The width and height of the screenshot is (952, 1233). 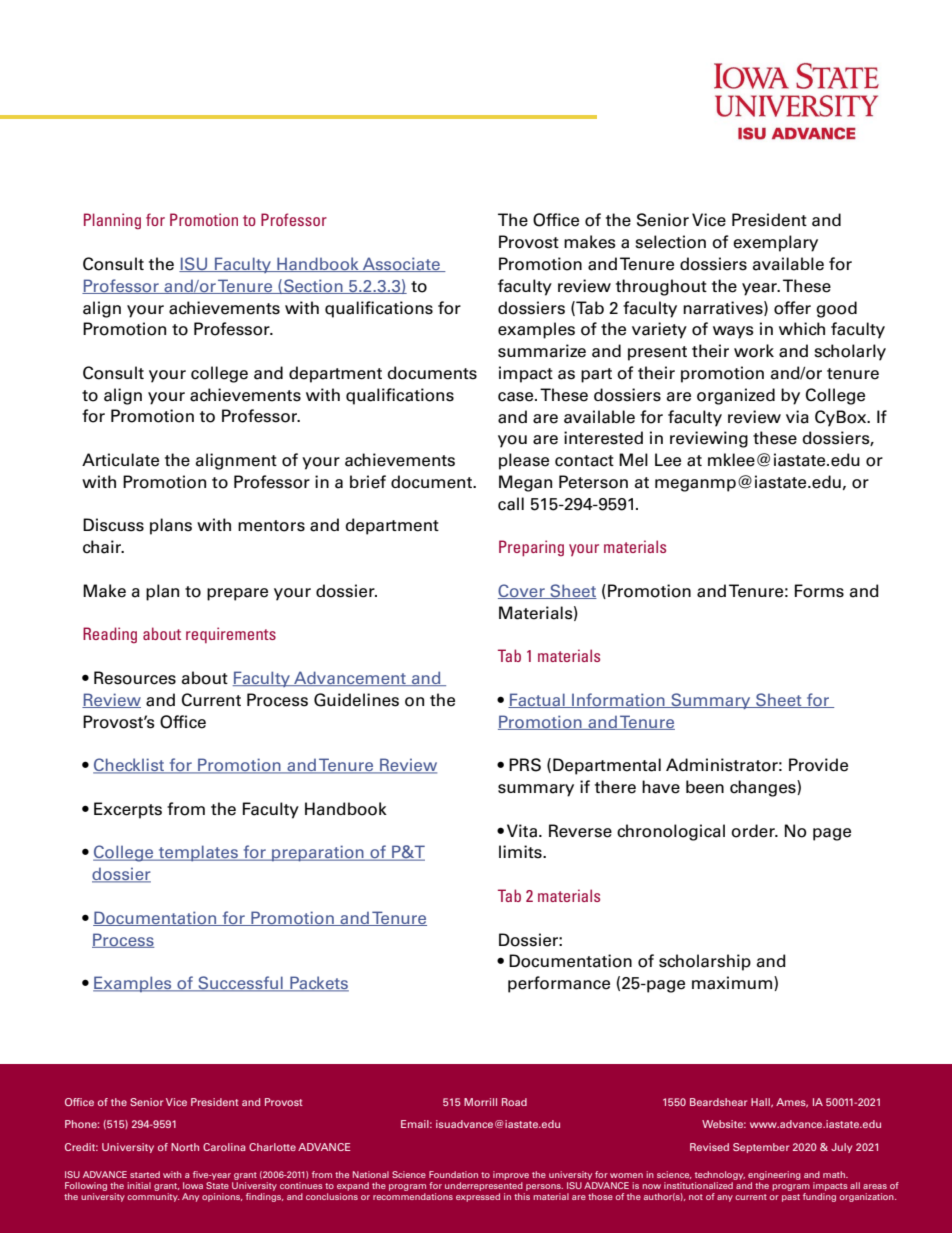 I want to click on Section, so click(x=313, y=286).
